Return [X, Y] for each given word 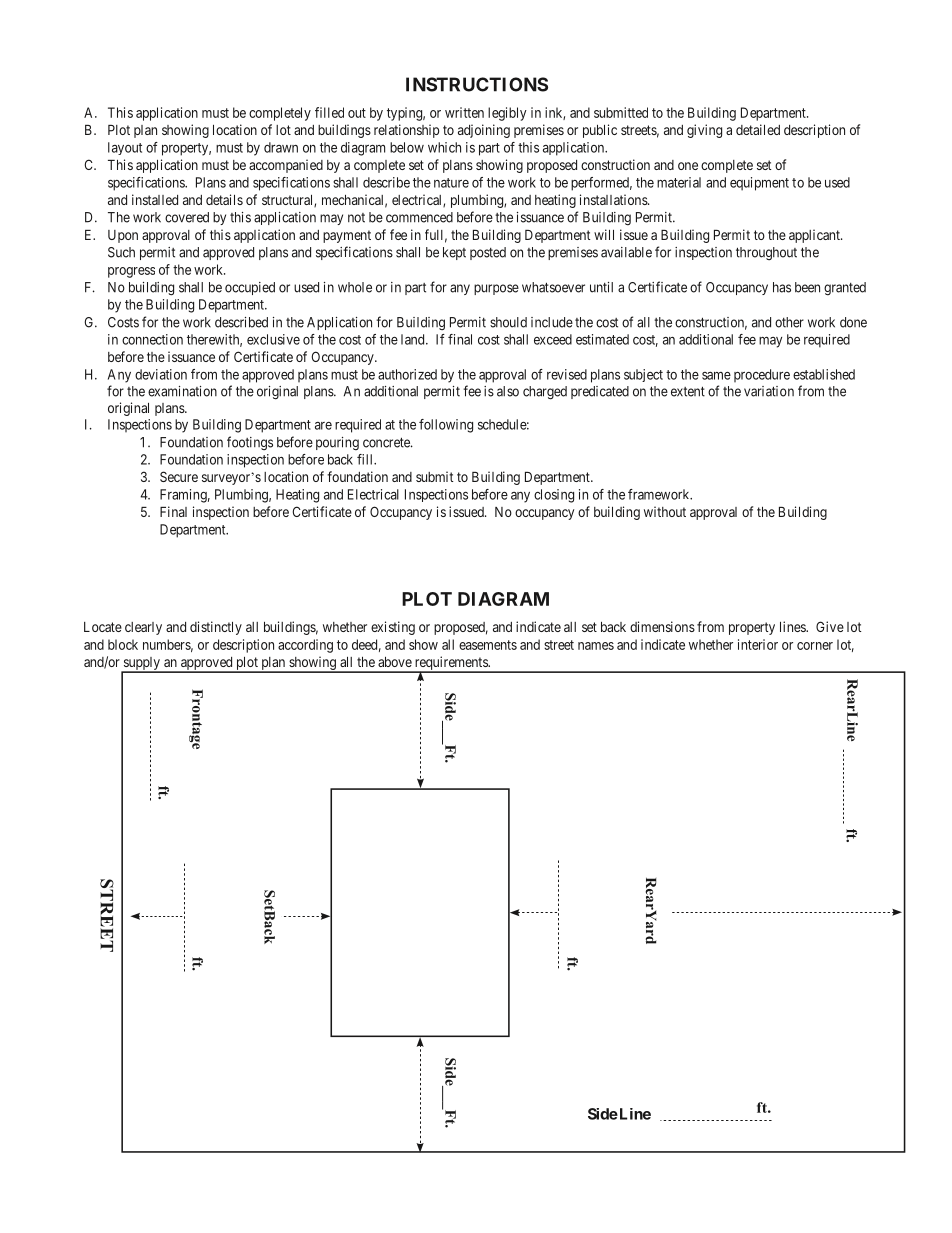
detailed [758, 129]
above [395, 662]
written [464, 112]
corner [815, 646]
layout [125, 148]
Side [603, 1114]
